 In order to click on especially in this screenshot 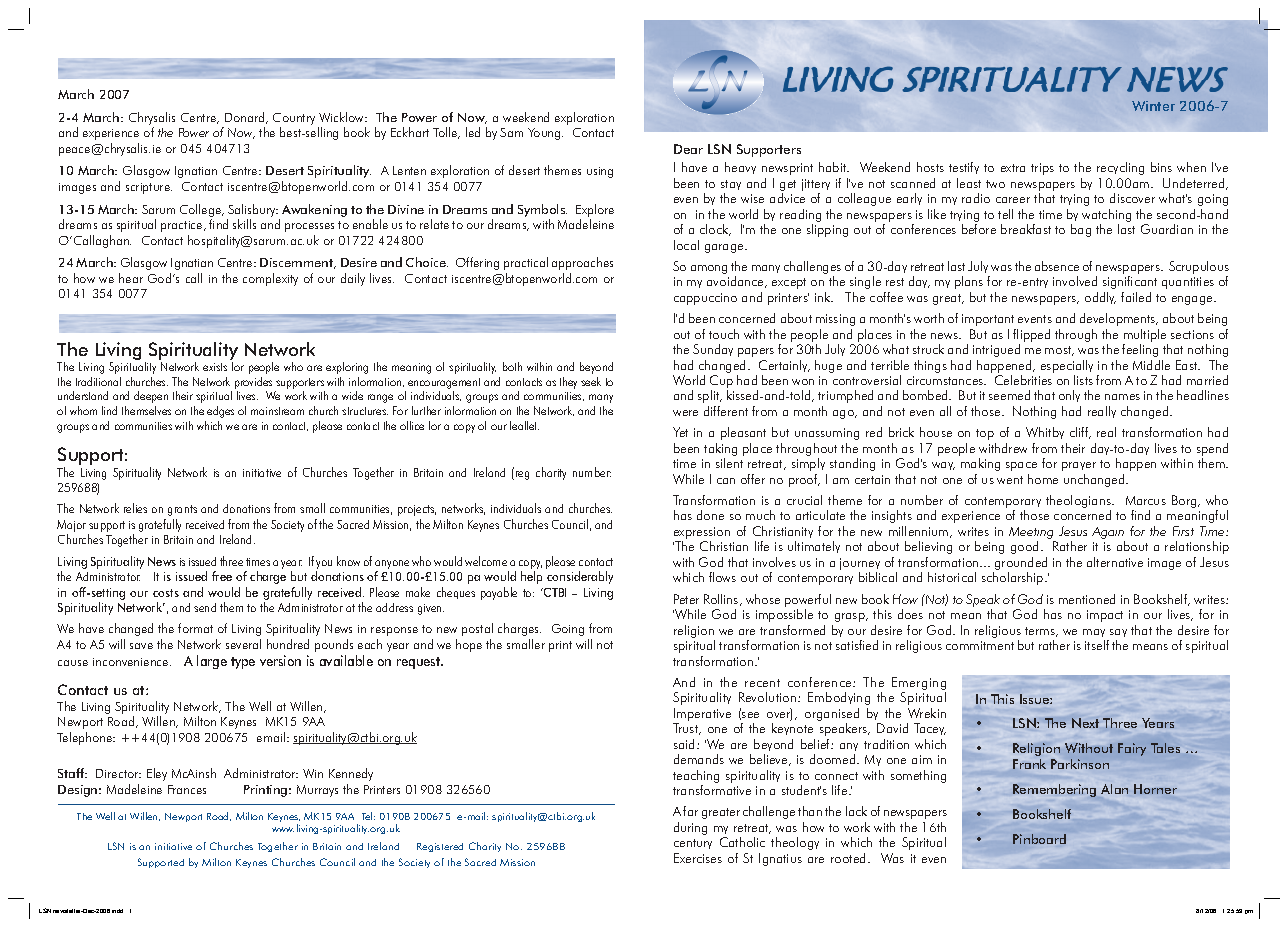, I will do `click(1067, 366)`.
